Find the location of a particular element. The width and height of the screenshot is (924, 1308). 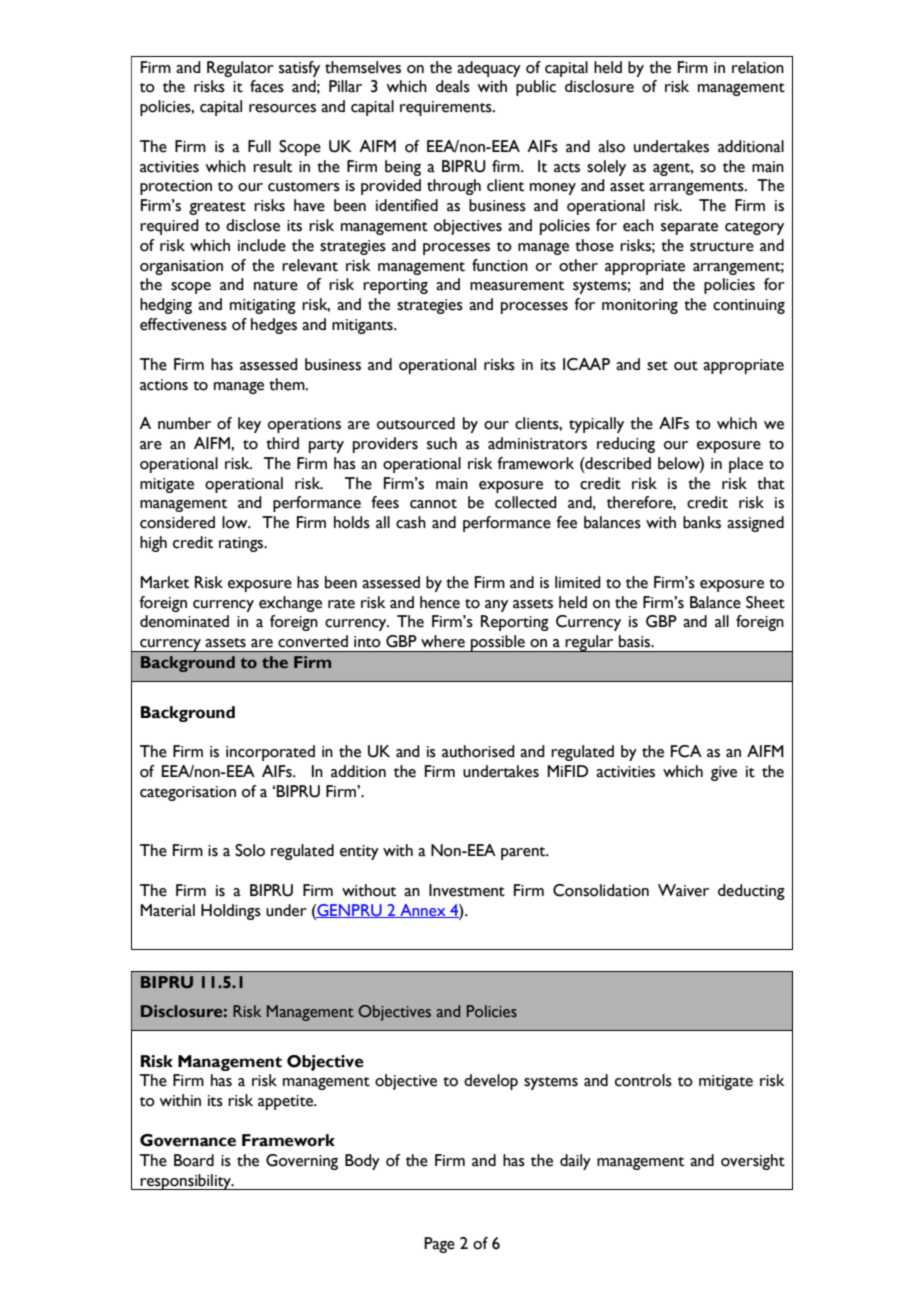

Investment is located at coordinates (467, 890).
